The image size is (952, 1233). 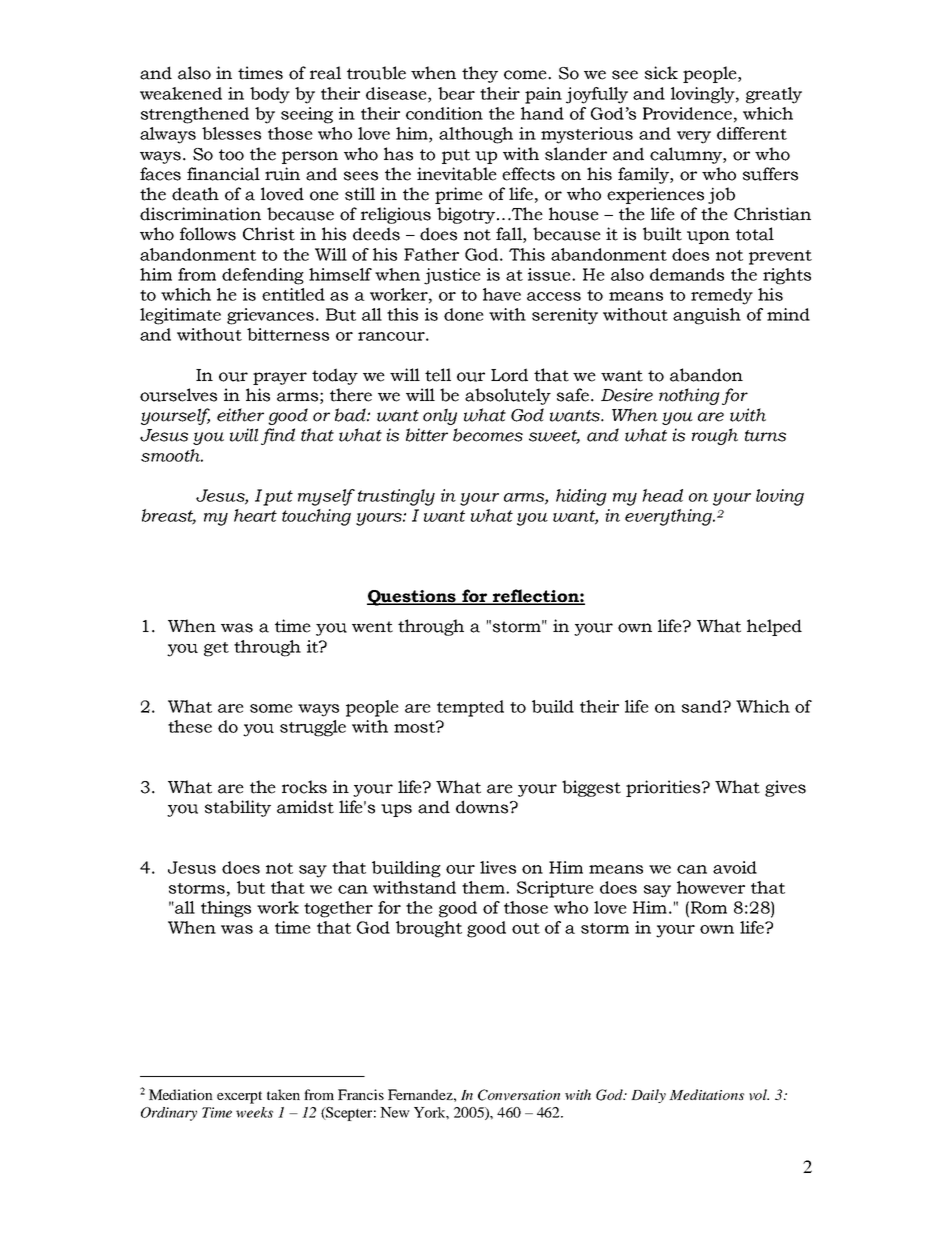 I want to click on different, so click(x=752, y=133).
